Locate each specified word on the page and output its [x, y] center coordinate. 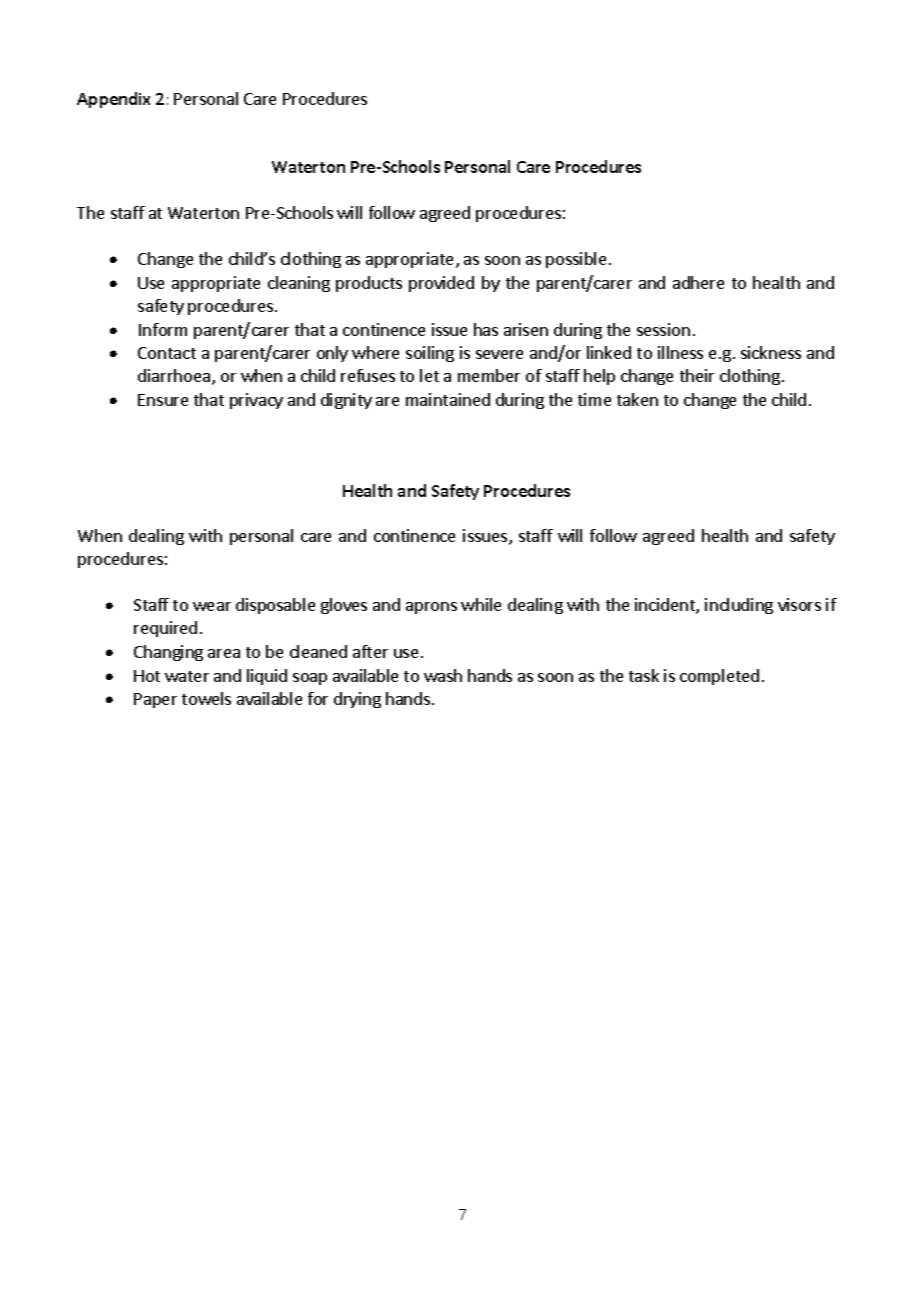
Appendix [113, 100]
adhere [698, 282]
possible [576, 260]
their [697, 375]
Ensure [163, 400]
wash [443, 675]
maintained [448, 399]
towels [206, 698]
